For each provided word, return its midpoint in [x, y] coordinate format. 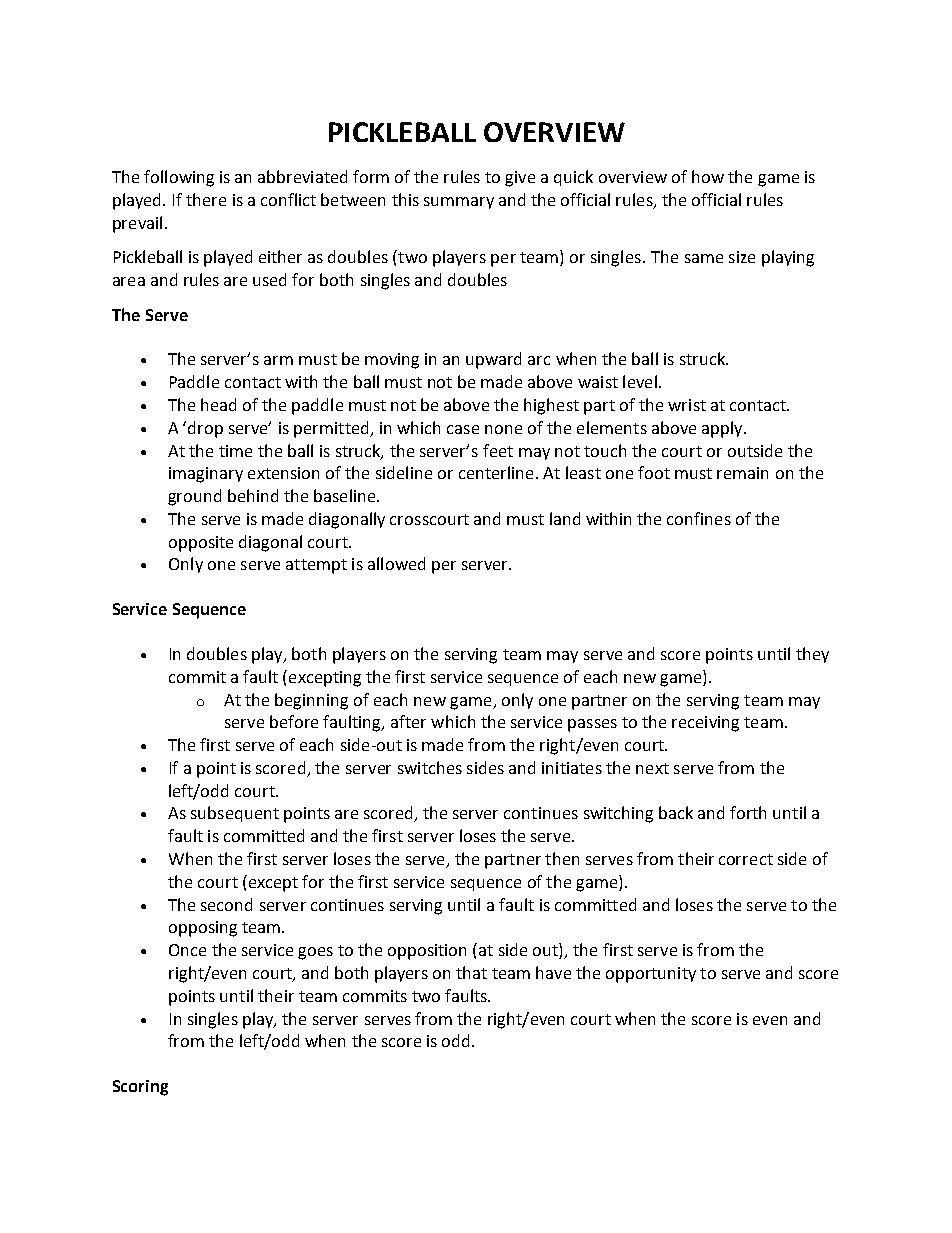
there [206, 199]
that [471, 972]
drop [205, 429]
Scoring [140, 1088]
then [562, 858]
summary [459, 203]
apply [723, 429]
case [463, 429]
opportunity [651, 975]
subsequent [235, 814]
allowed [396, 563]
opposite [201, 544]
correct [746, 859]
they [812, 655]
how [708, 176]
